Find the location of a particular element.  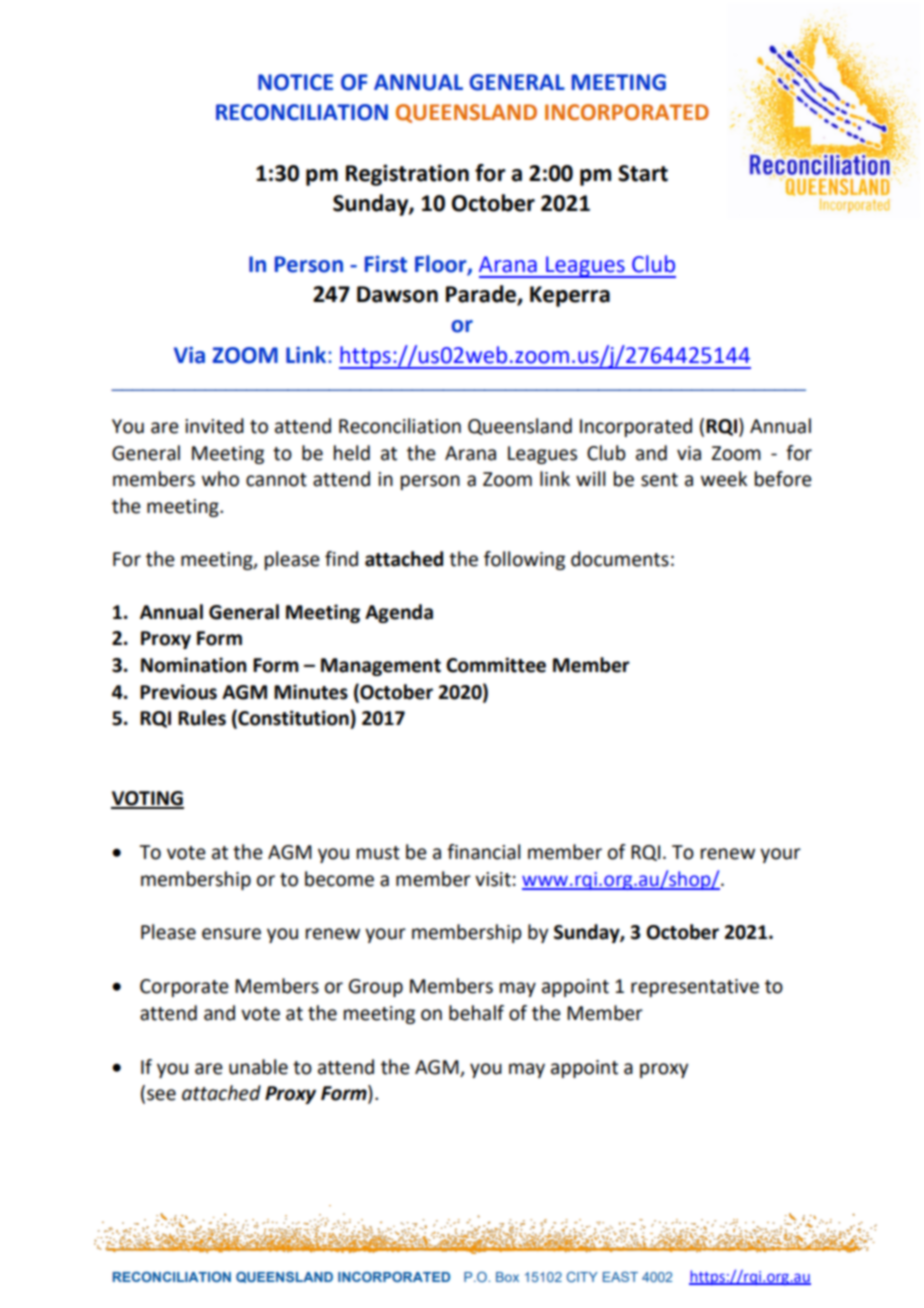

NOTICE is located at coordinates (295, 82).
